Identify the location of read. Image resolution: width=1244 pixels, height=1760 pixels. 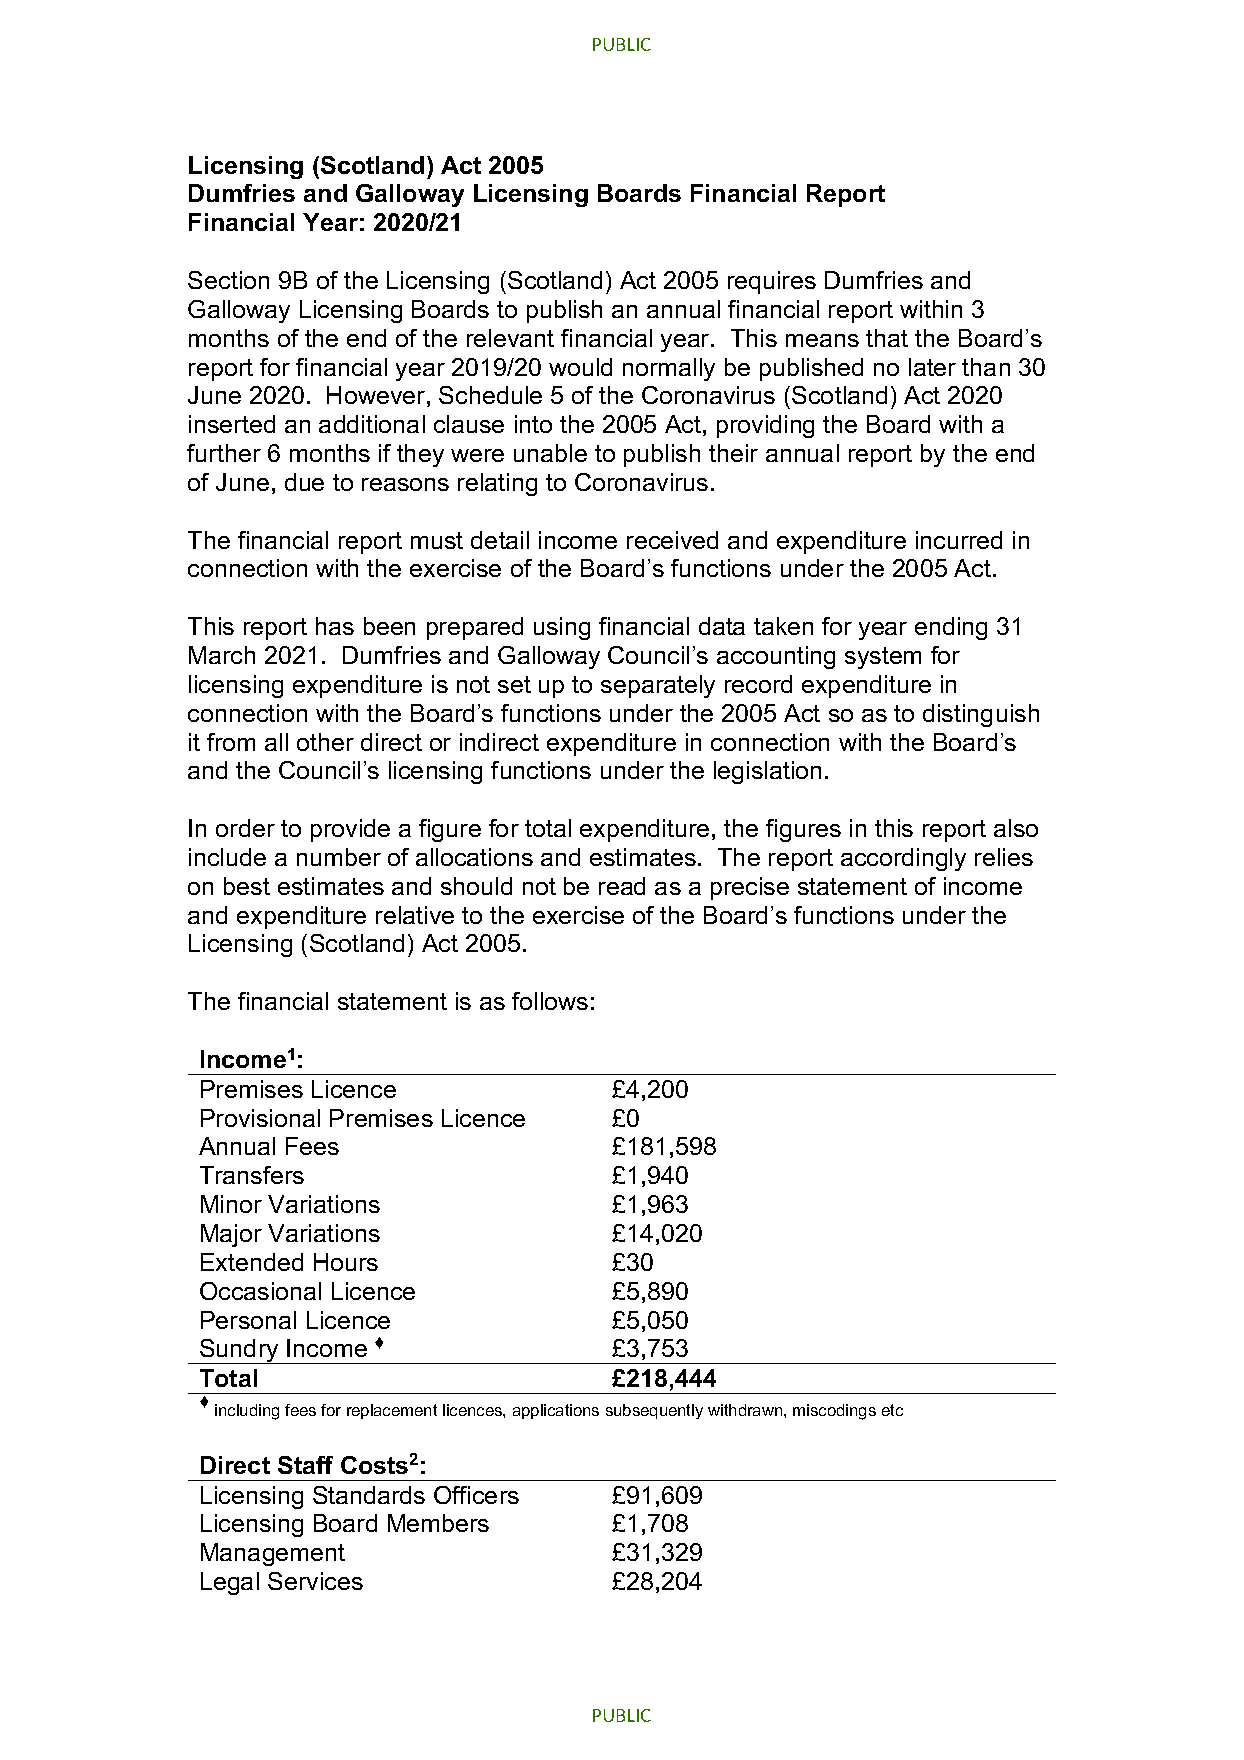
(622, 886).
